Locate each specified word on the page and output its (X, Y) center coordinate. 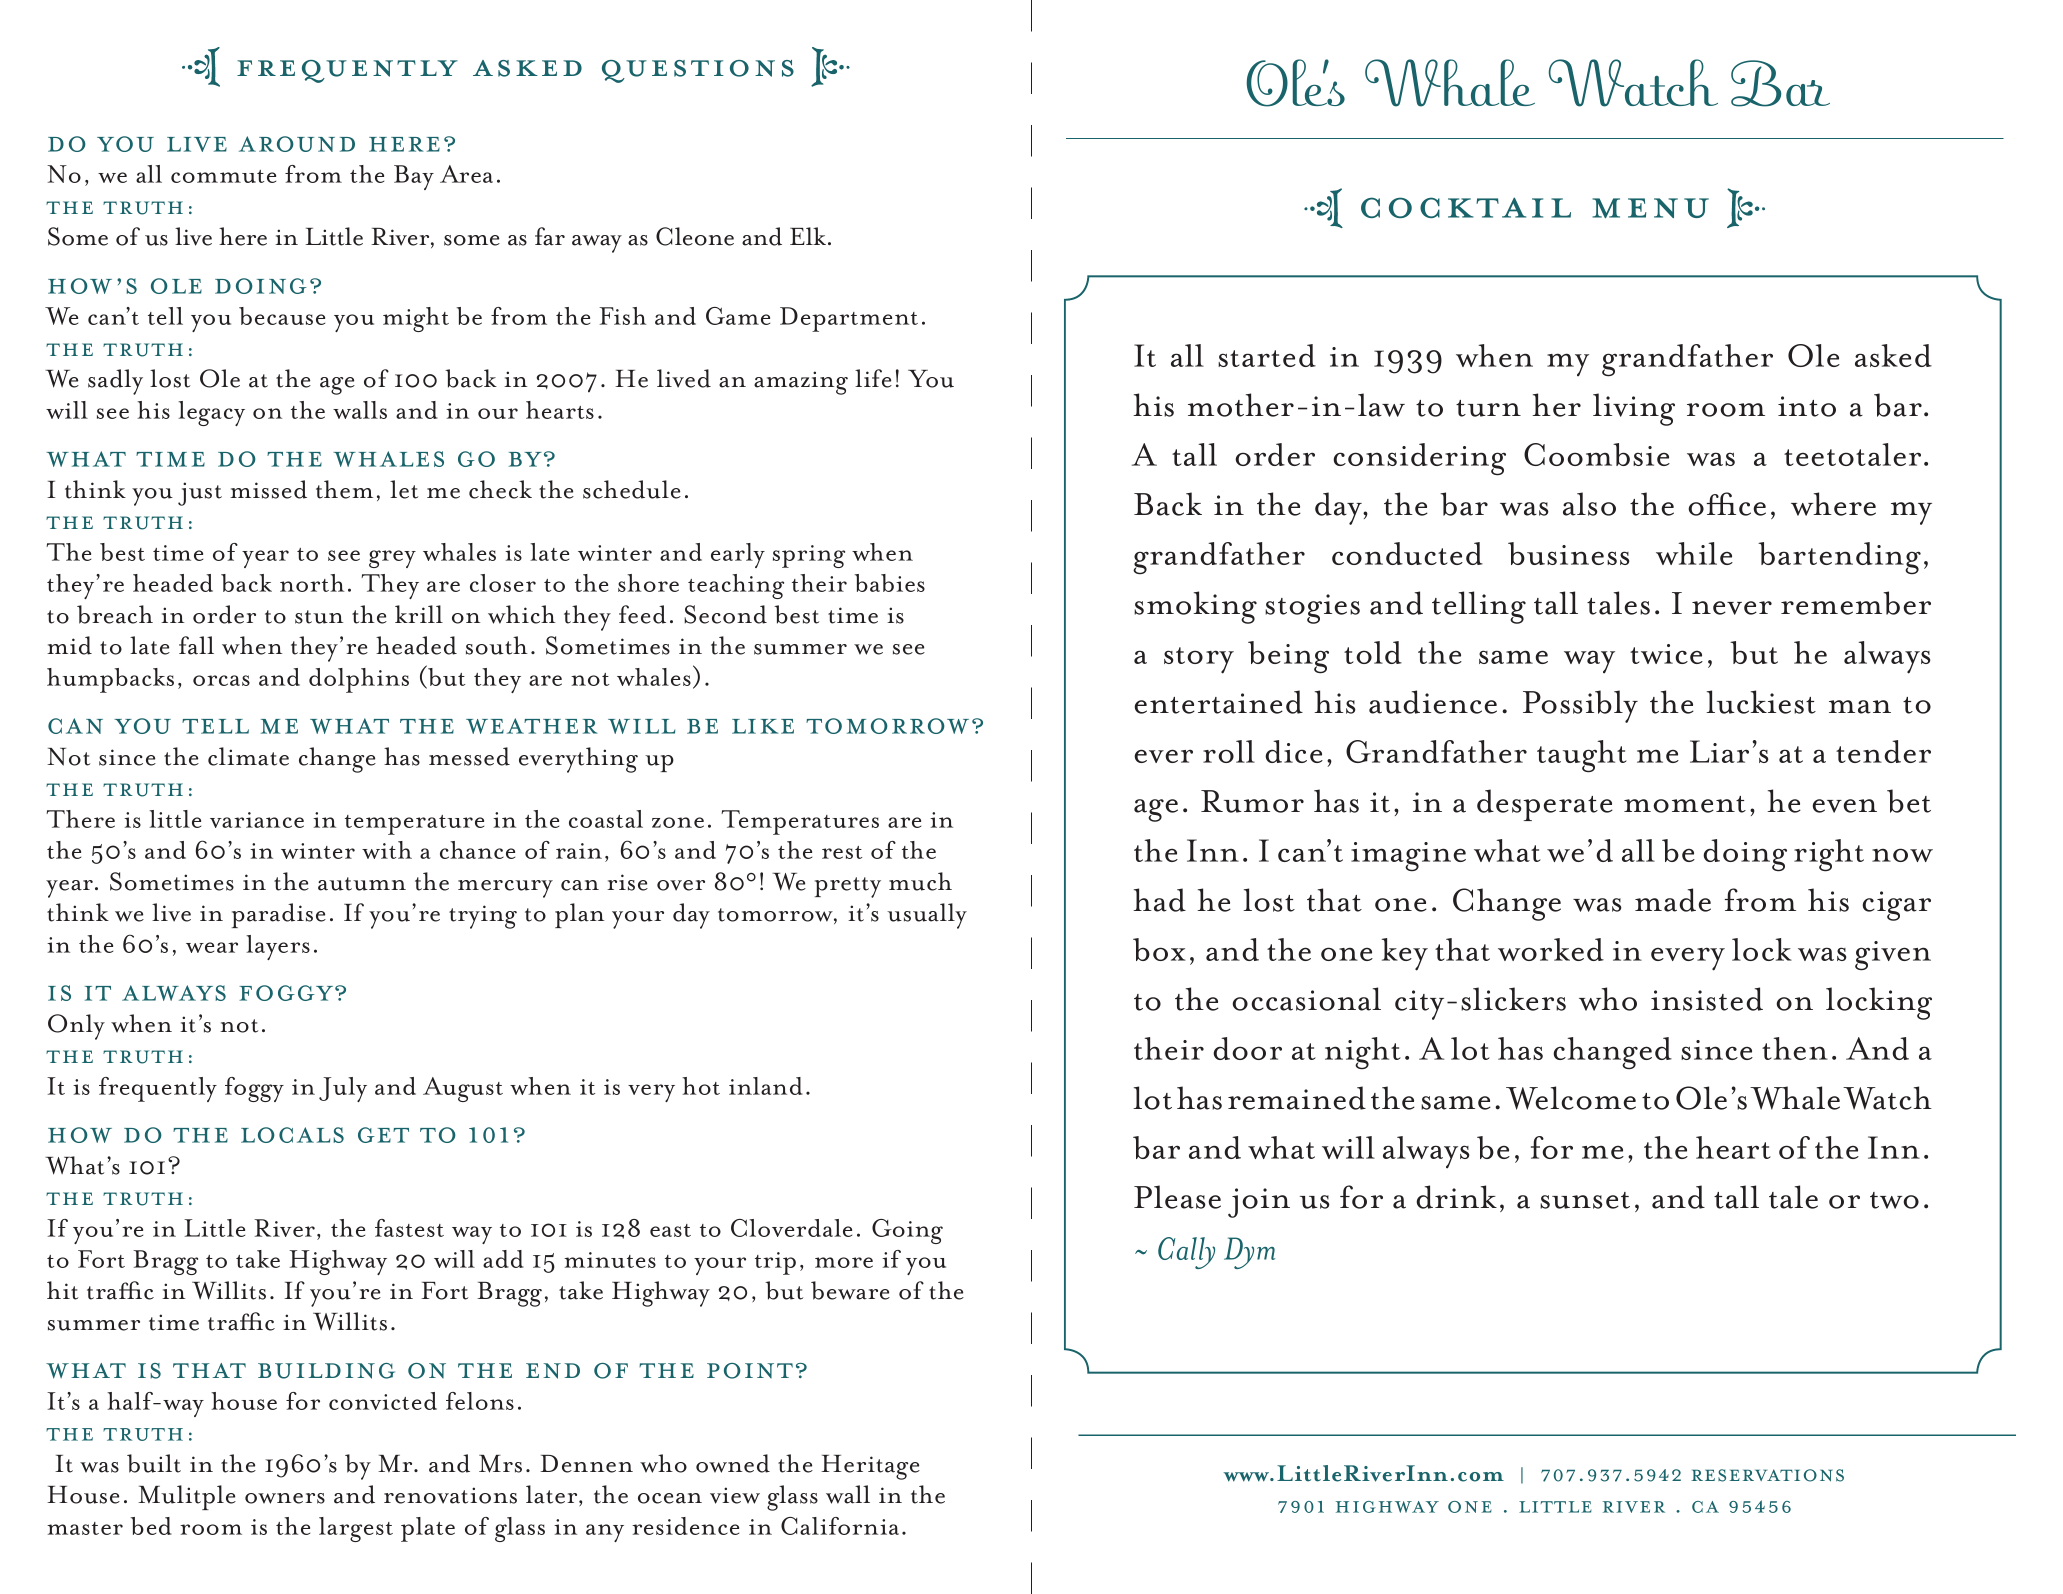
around (297, 144)
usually (927, 916)
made (1673, 900)
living (1634, 409)
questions (698, 71)
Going (907, 1231)
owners (285, 1498)
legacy (211, 413)
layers (278, 947)
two (1894, 1200)
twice (1666, 654)
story (1199, 660)
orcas (221, 680)
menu (1650, 208)
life (873, 378)
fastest (409, 1228)
